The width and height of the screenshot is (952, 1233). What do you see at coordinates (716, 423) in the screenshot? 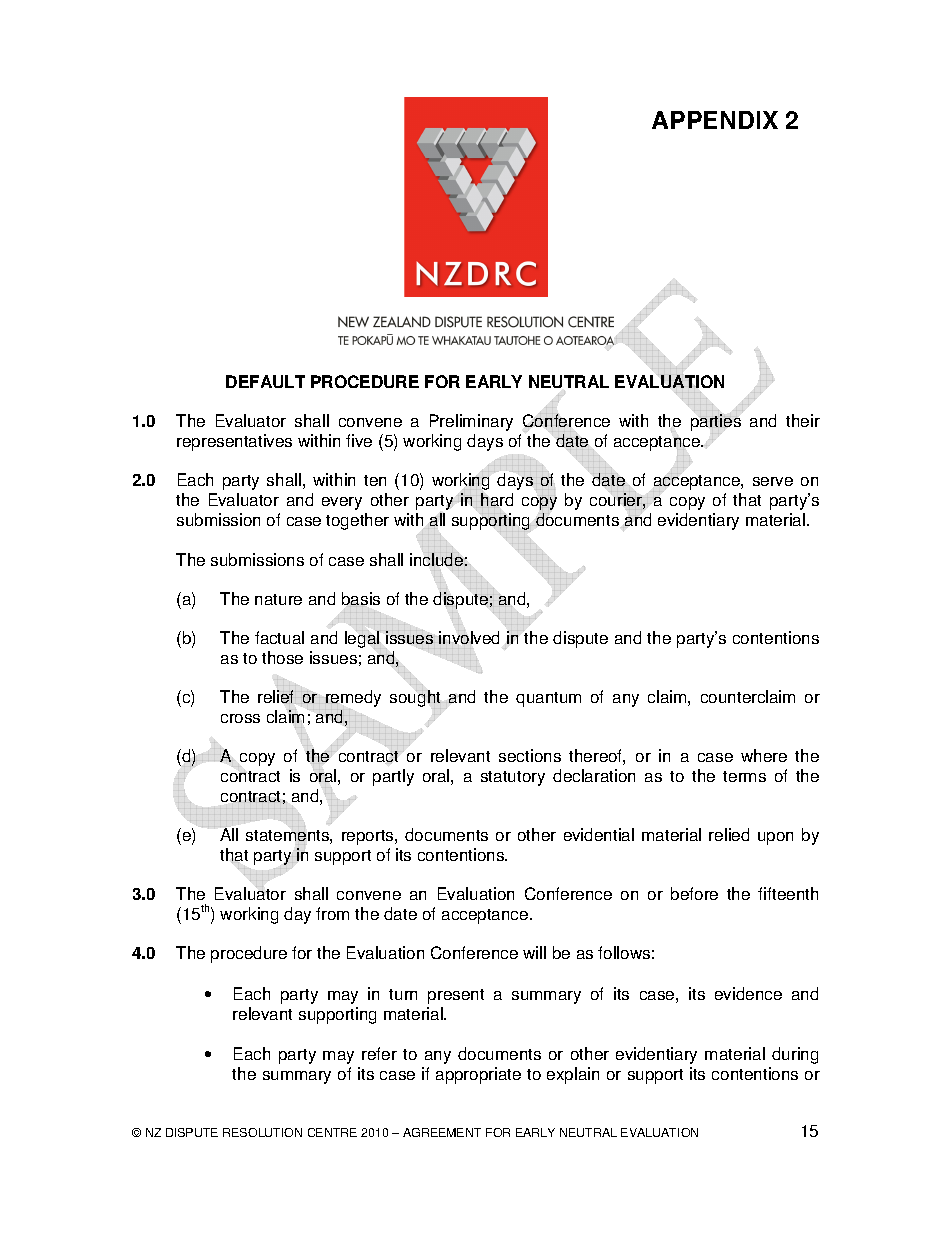
I see `parties` at bounding box center [716, 423].
